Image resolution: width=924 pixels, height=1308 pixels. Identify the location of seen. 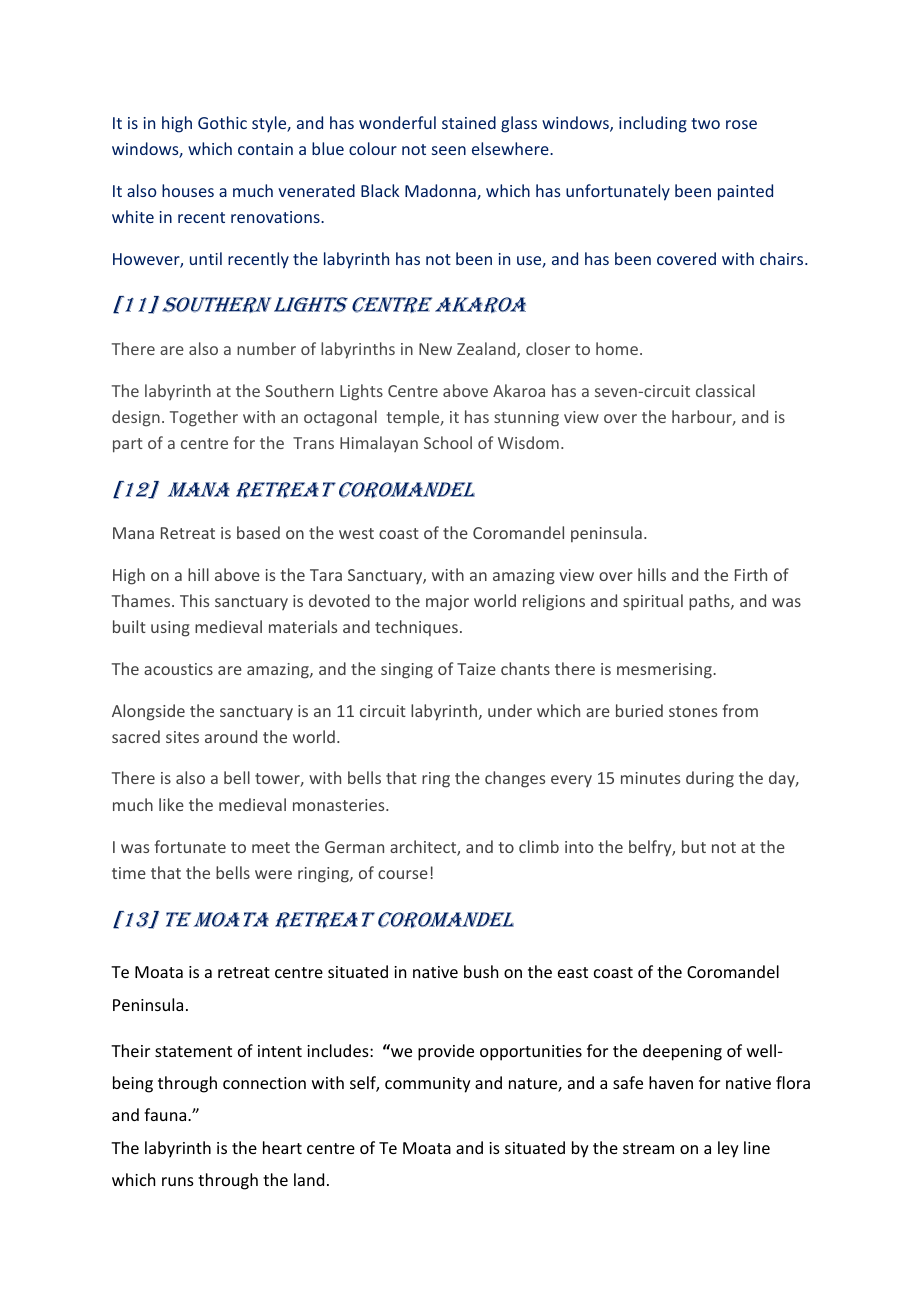
(449, 150).
